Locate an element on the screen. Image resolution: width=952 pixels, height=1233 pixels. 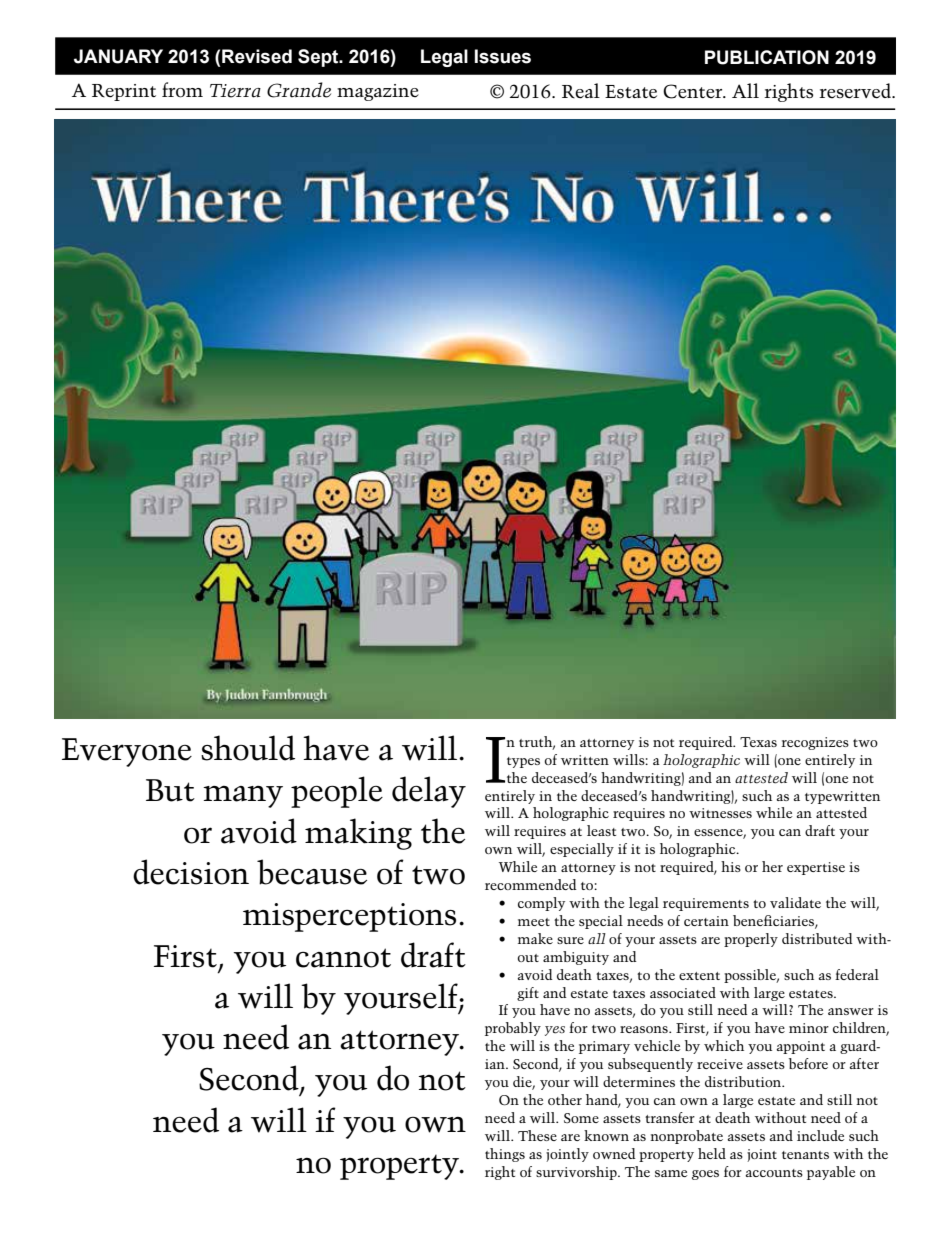
Issues is located at coordinates (503, 56).
